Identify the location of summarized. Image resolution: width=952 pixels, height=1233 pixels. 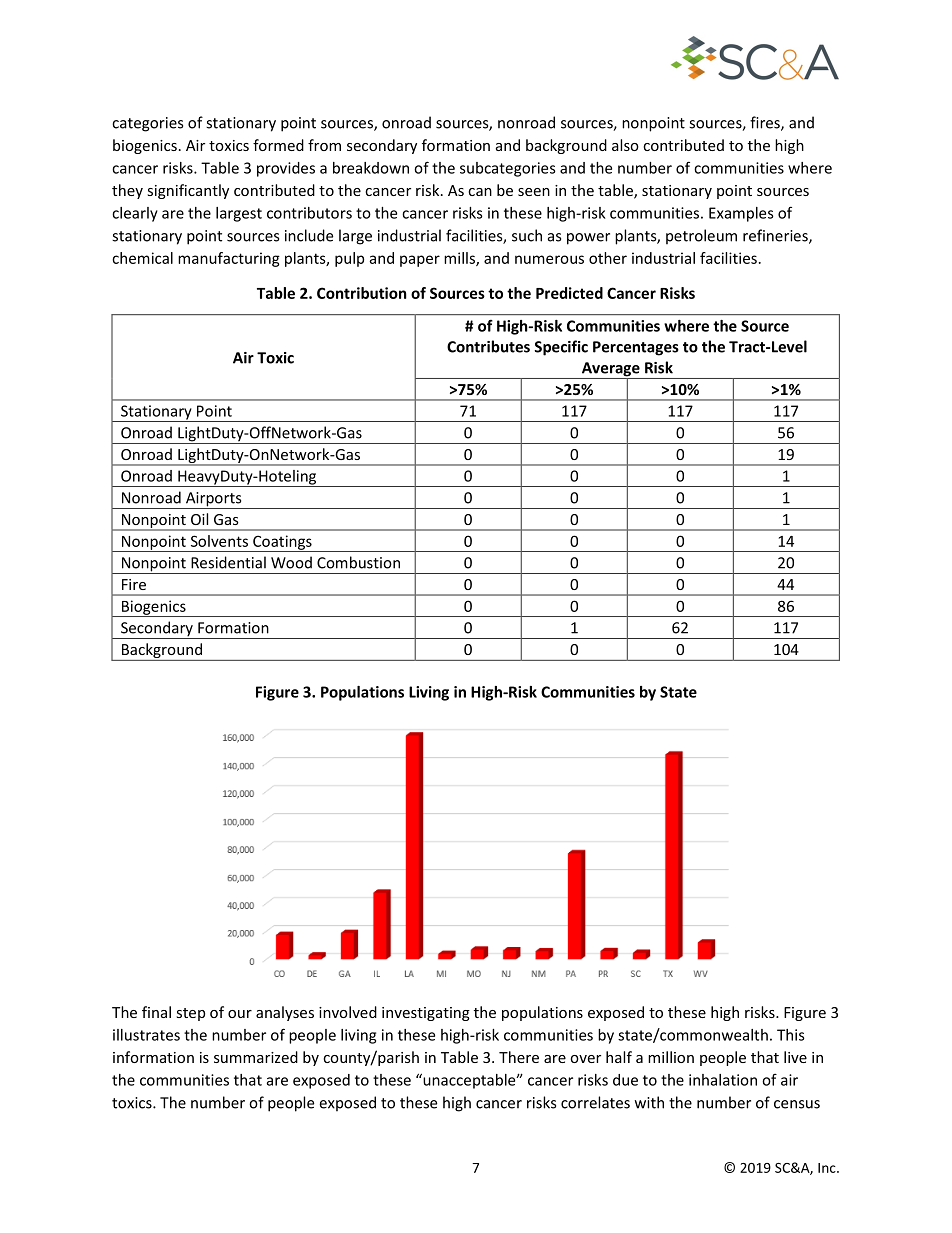
(256, 1057).
